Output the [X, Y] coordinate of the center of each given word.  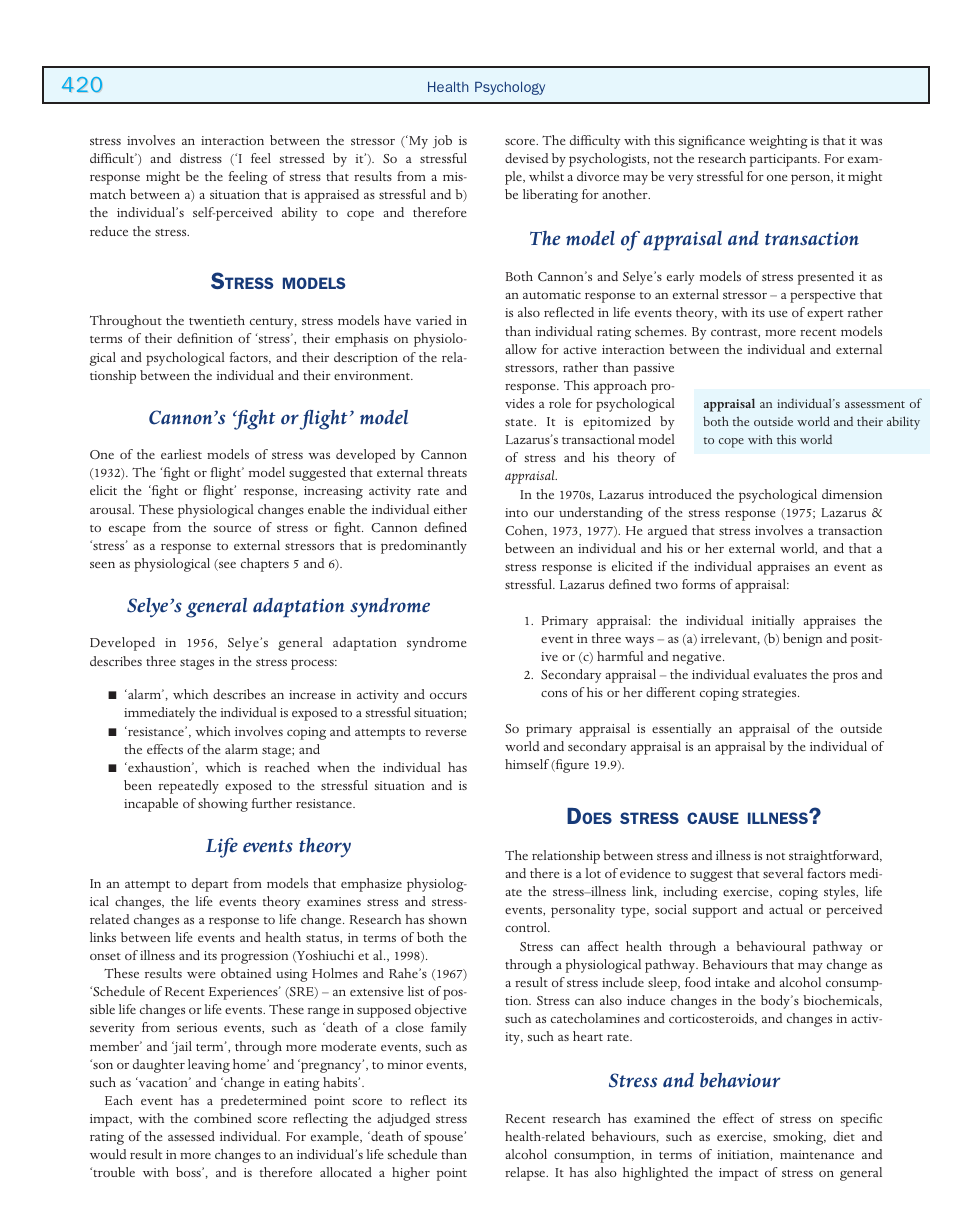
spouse [445, 1139]
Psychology [510, 88]
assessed [191, 1136]
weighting [778, 142]
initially [773, 622]
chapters [265, 565]
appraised [331, 196]
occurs [448, 696]
